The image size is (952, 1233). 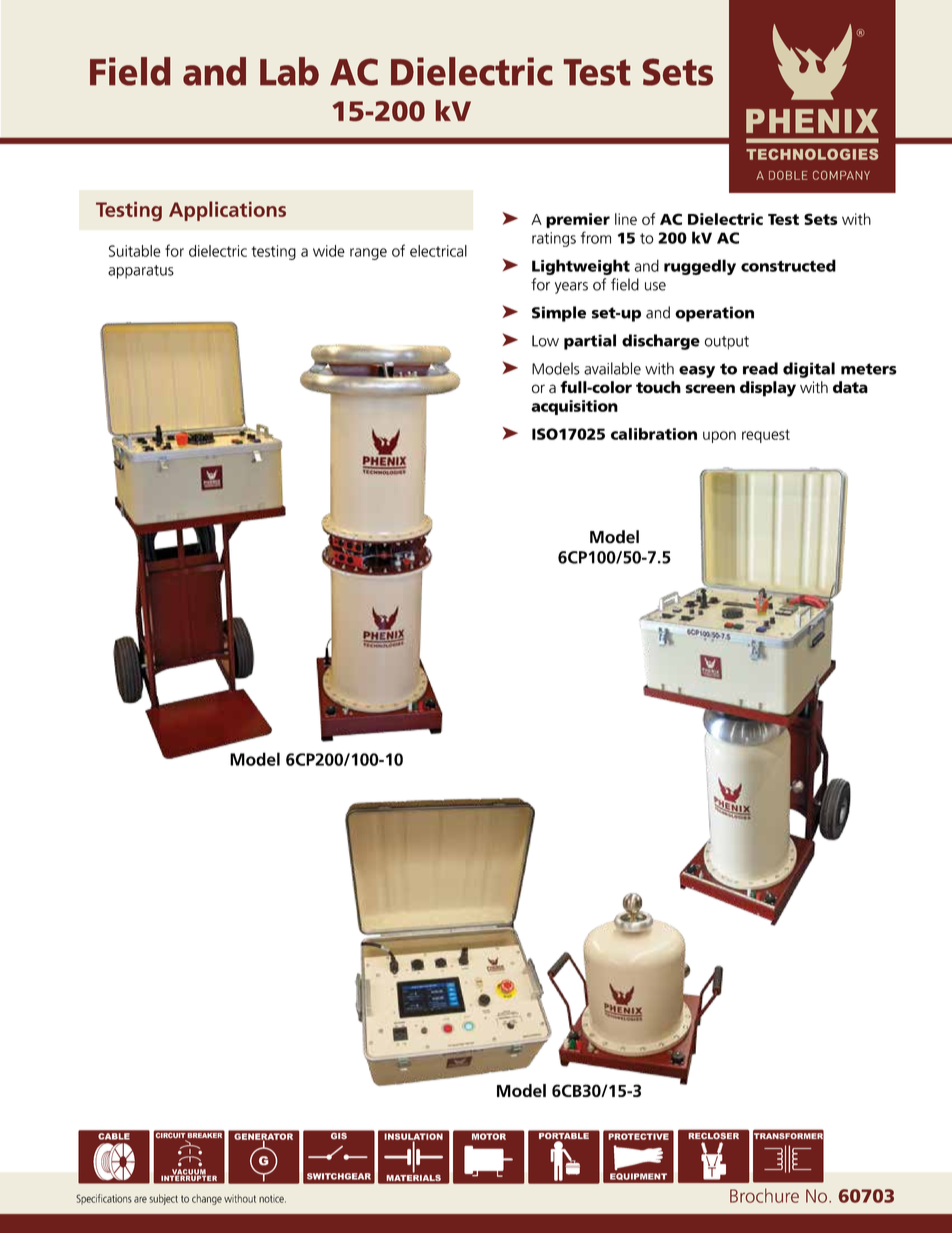 I want to click on apparatus, so click(x=141, y=272).
